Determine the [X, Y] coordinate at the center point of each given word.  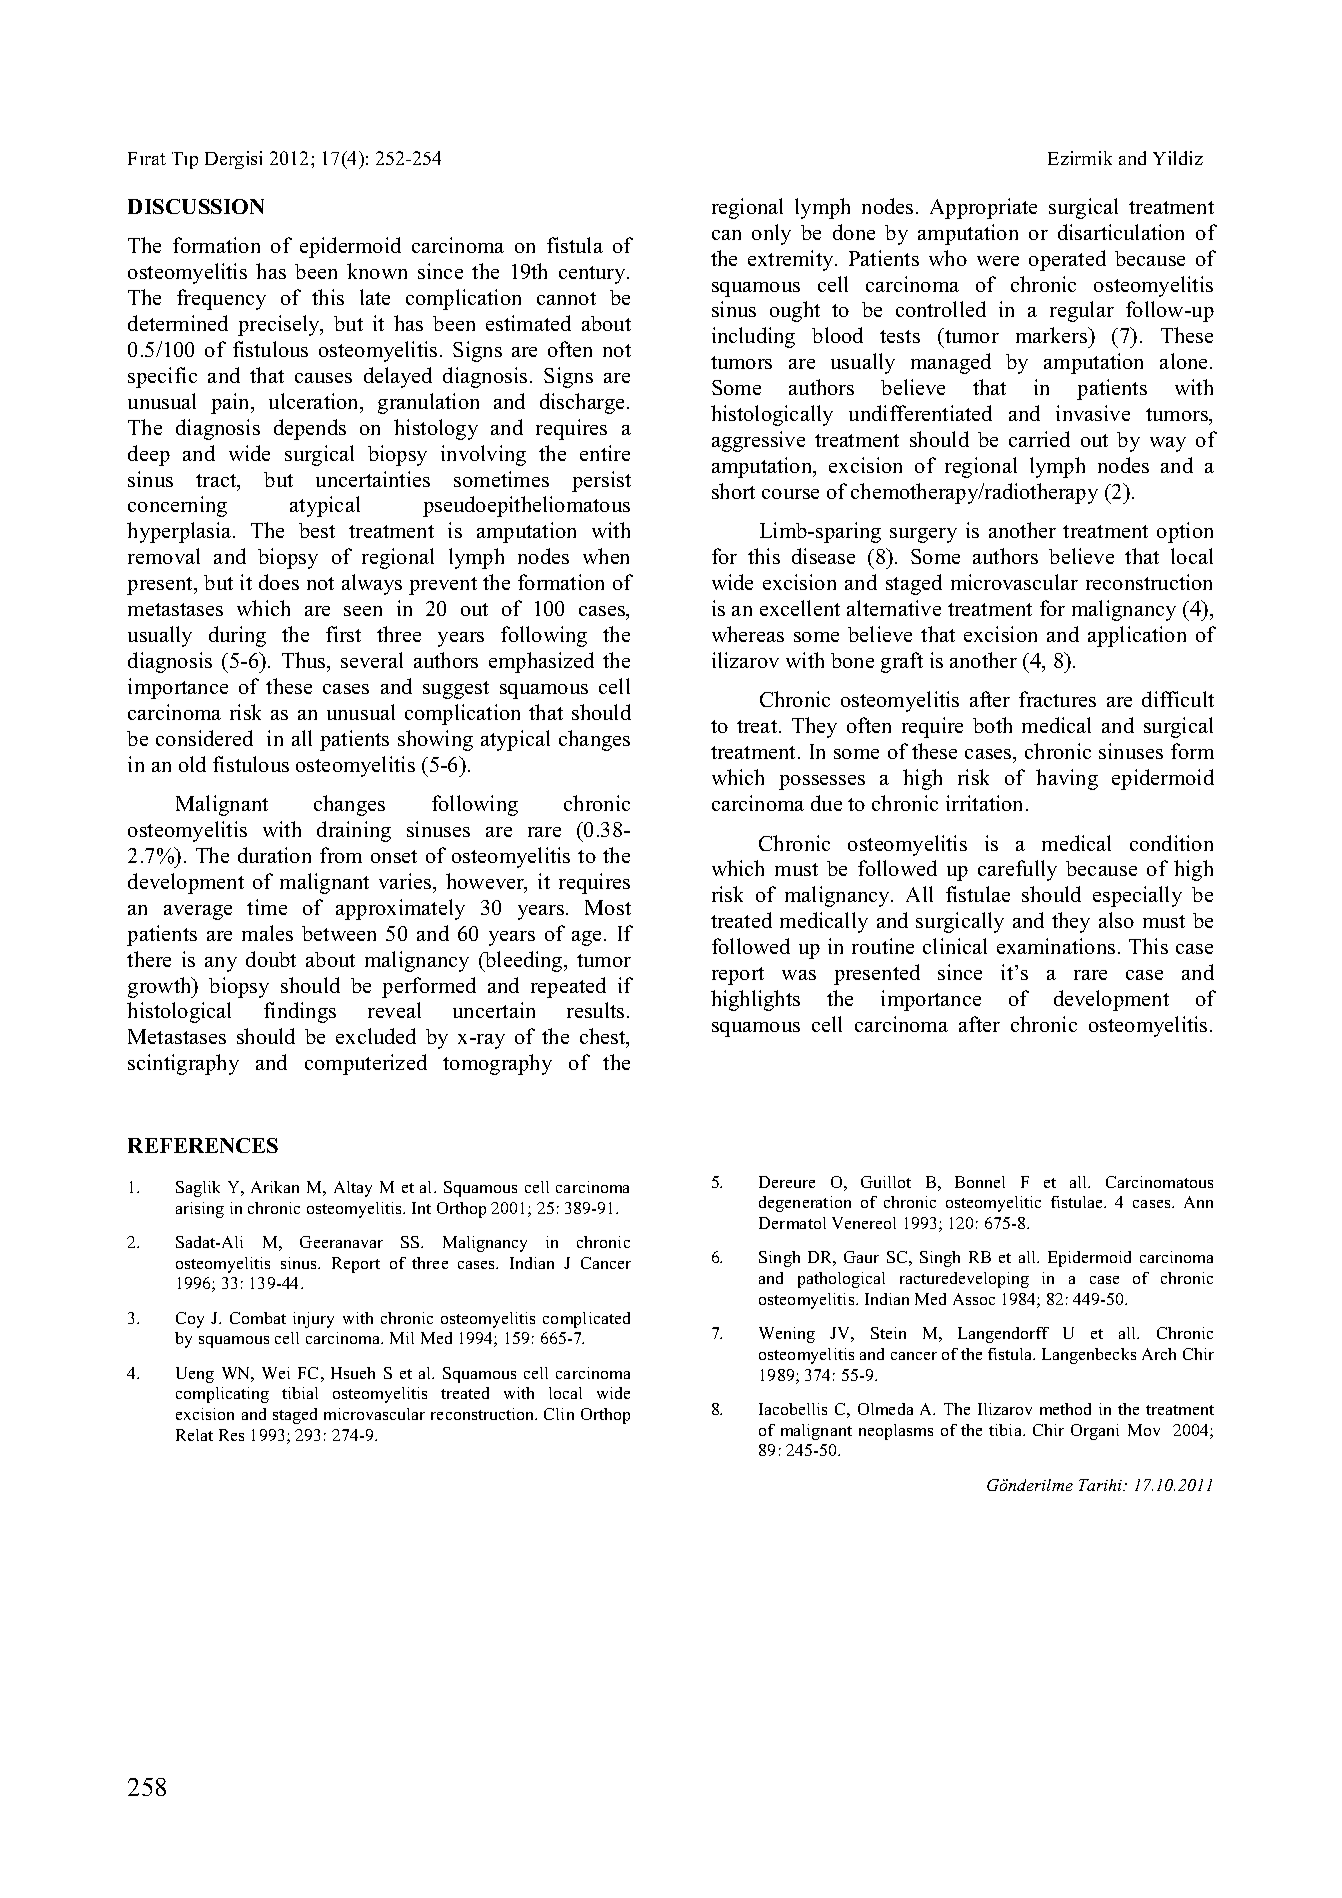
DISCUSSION [196, 206]
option [1185, 532]
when [606, 556]
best [317, 530]
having [1067, 779]
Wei [276, 1373]
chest [604, 1038]
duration [274, 855]
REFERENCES [203, 1145]
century [593, 275]
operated [1067, 260]
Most [608, 907]
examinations [1056, 946]
